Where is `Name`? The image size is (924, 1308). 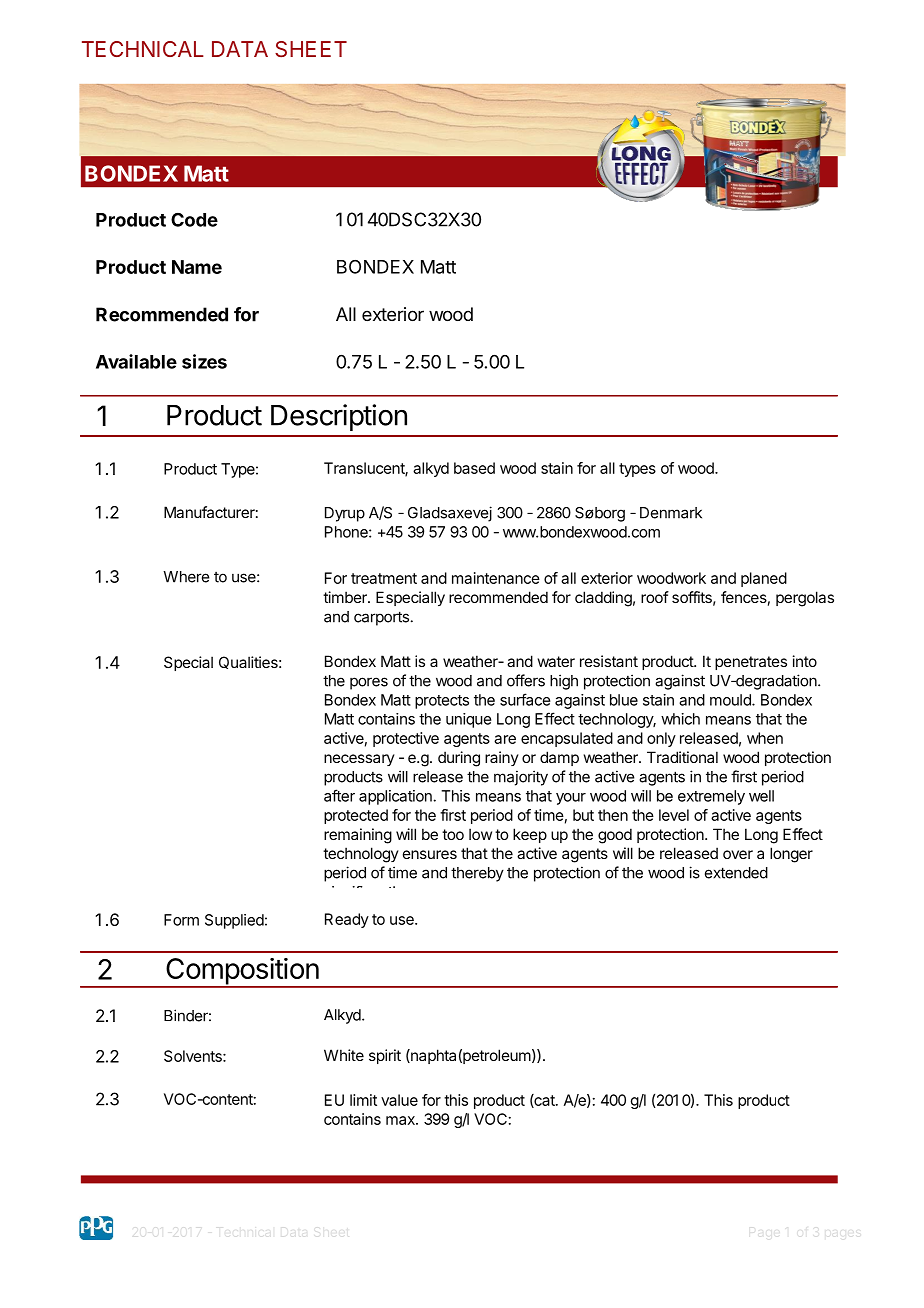
Name is located at coordinates (197, 267).
